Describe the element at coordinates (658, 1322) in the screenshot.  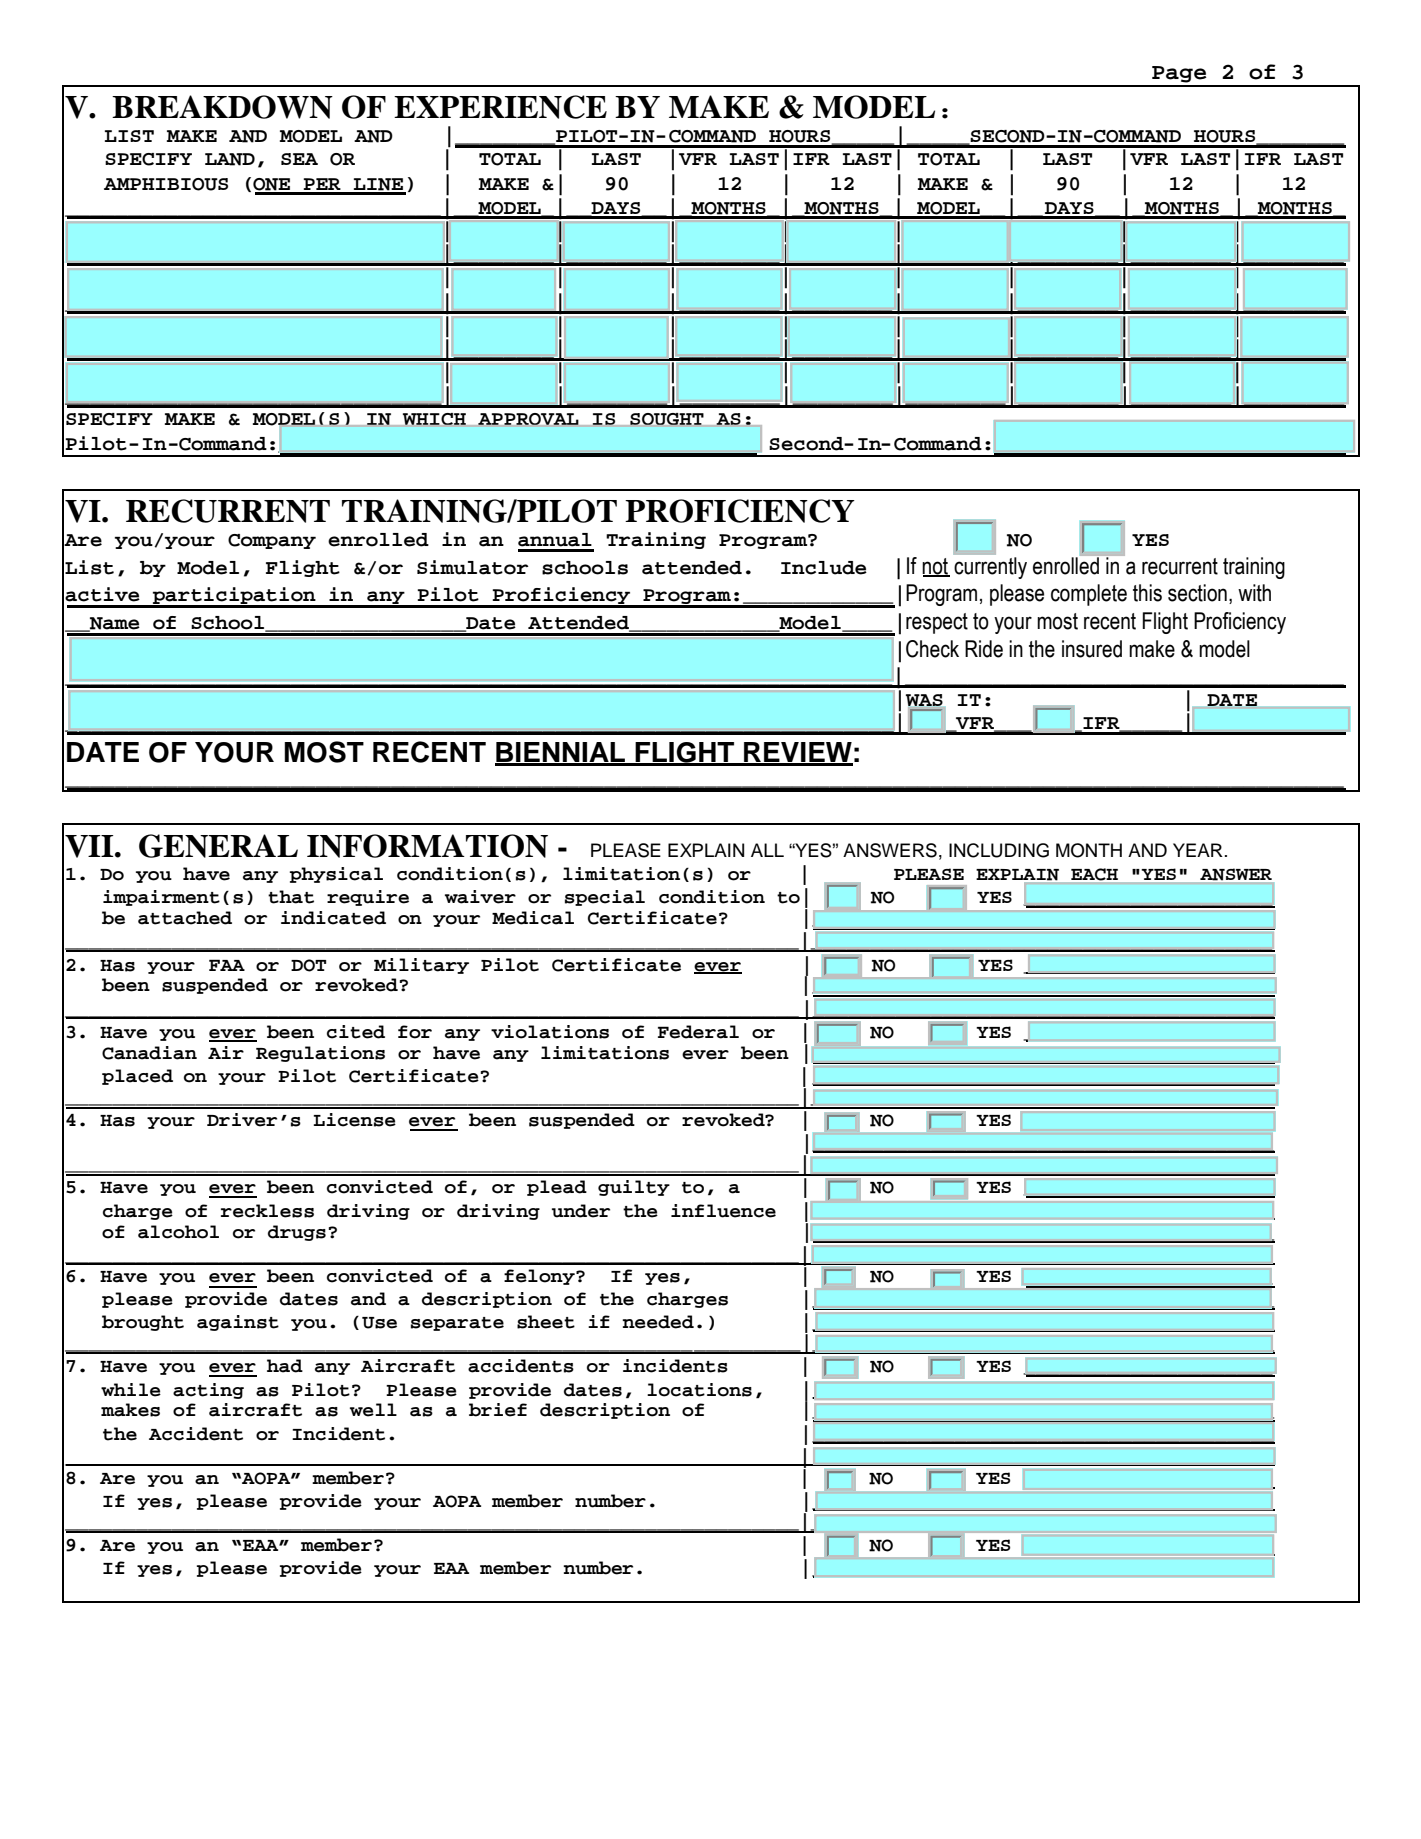
I see `needed` at that location.
